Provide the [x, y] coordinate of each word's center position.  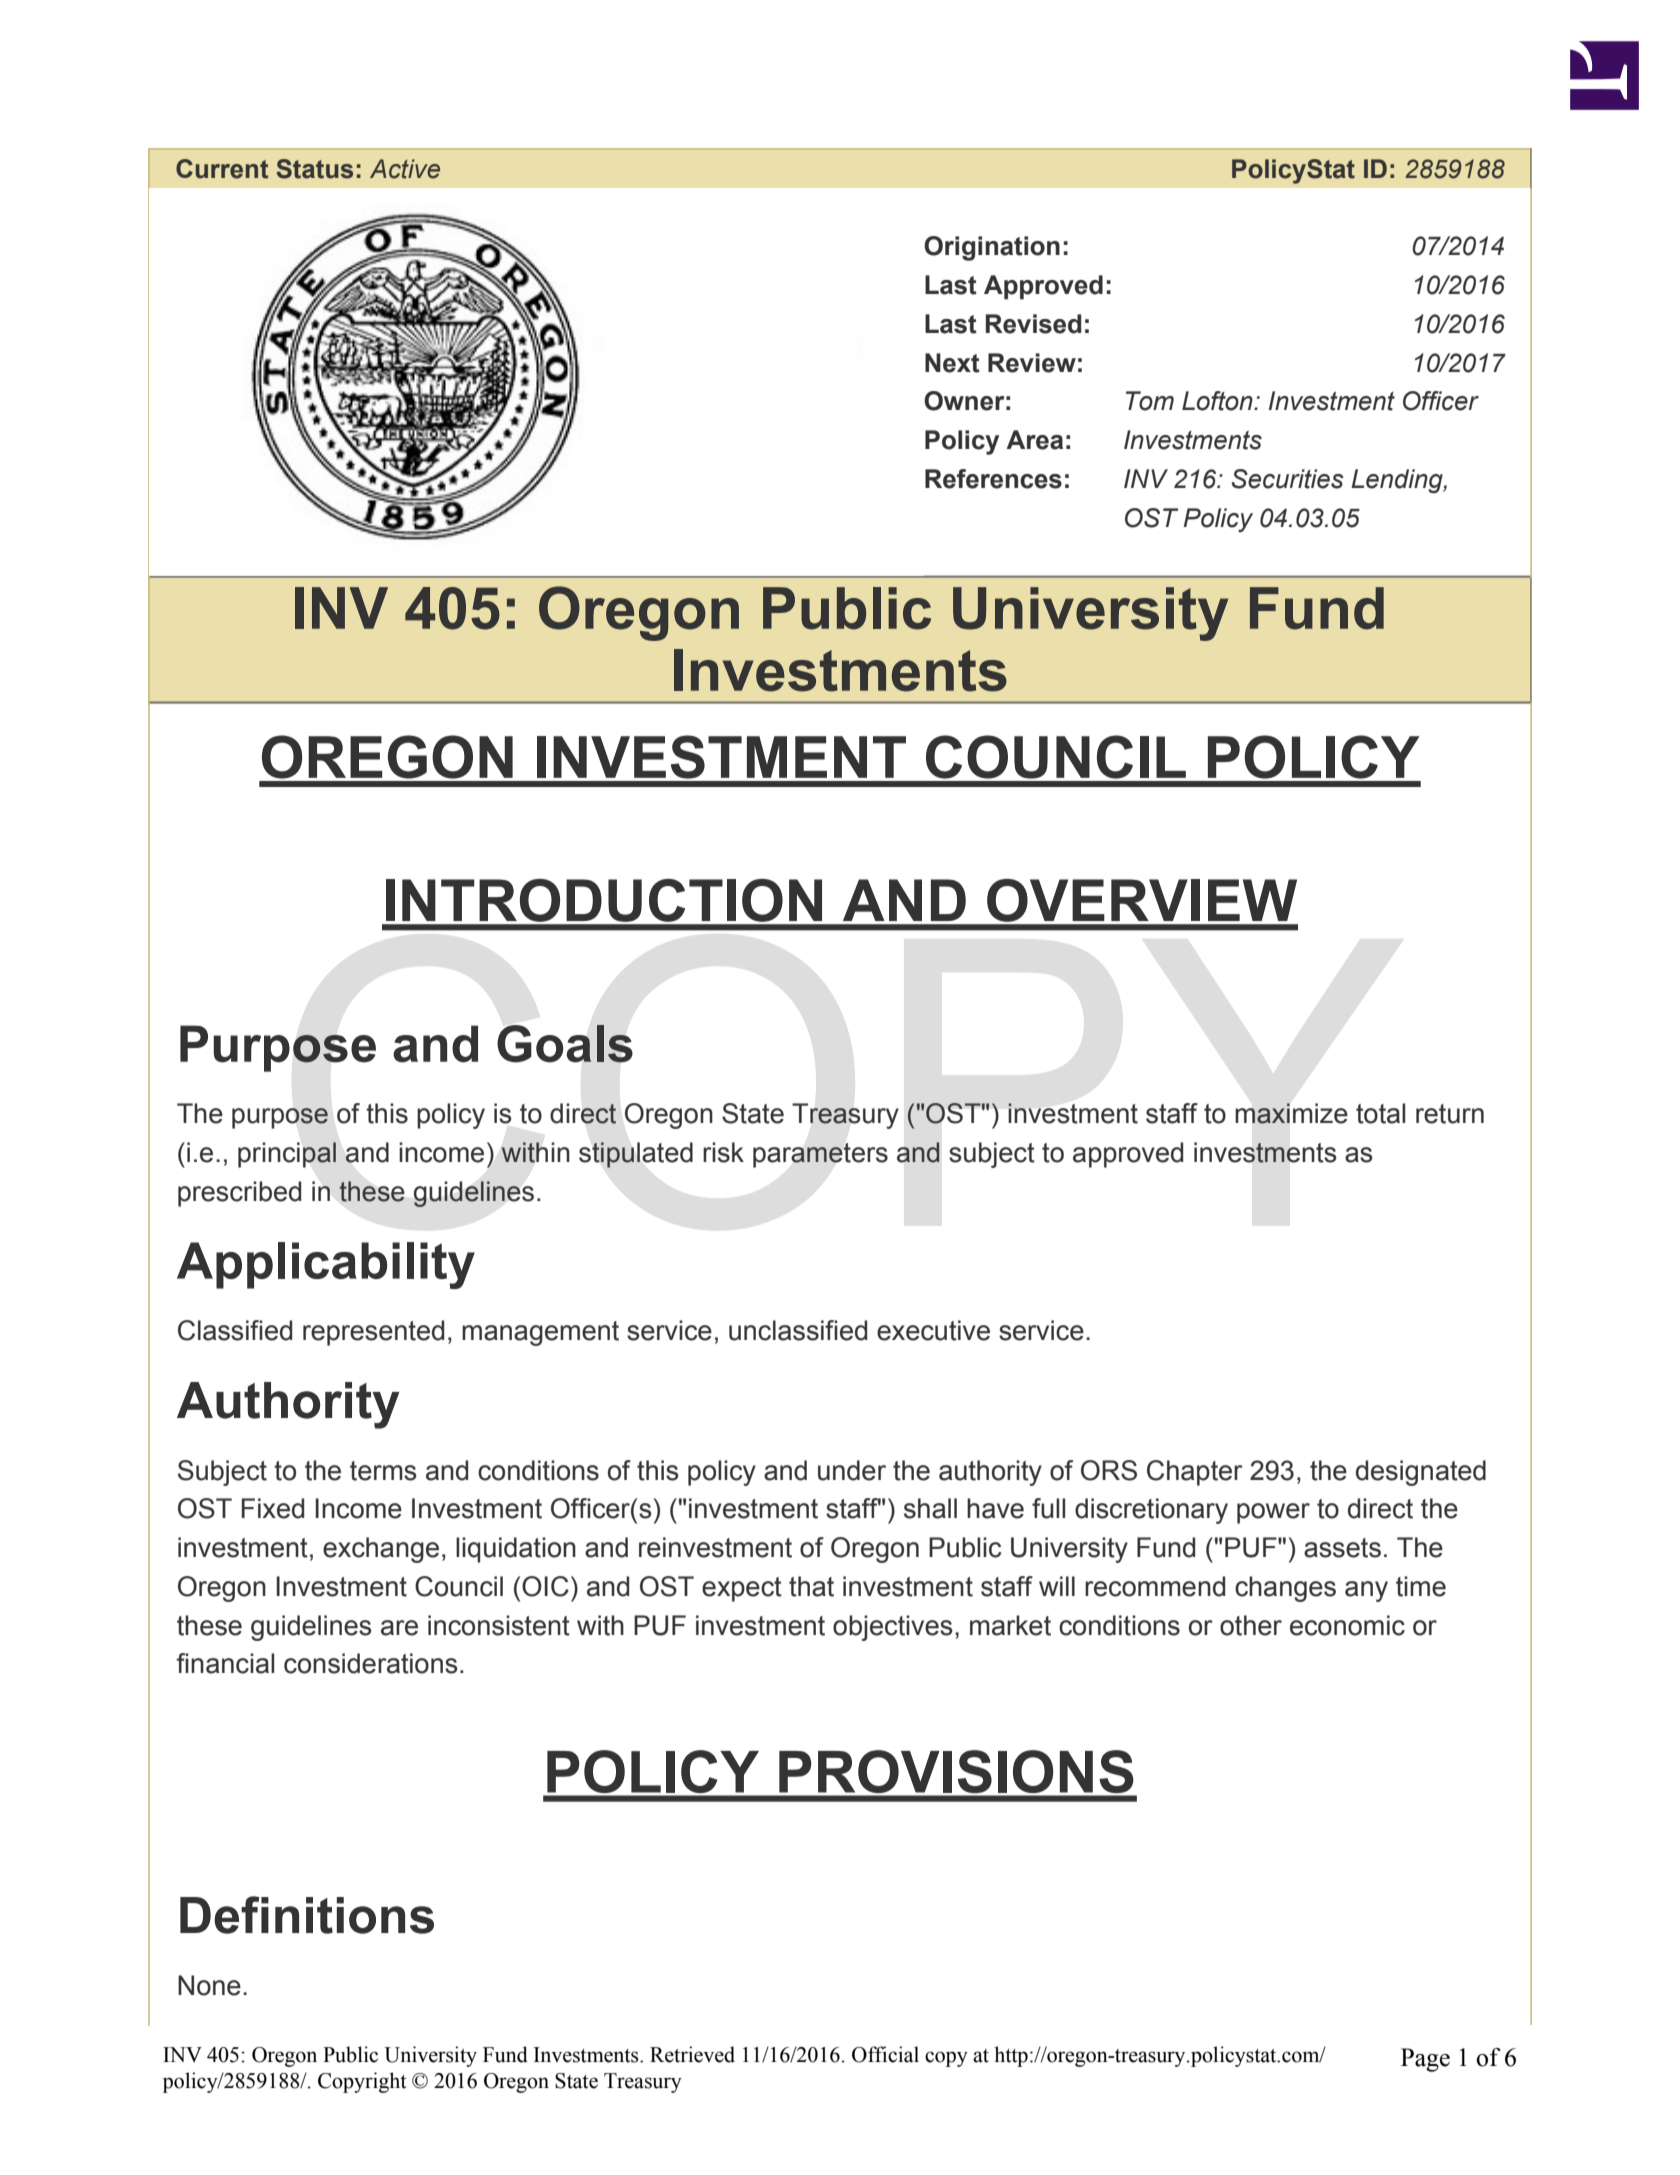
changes [1285, 1589]
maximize [1291, 1113]
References [993, 479]
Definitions [307, 1915]
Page [1425, 2060]
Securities [1288, 479]
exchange [381, 1550]
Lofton [1218, 401]
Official [885, 2054]
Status [314, 169]
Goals [565, 1044]
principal [287, 1155]
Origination [992, 248]
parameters [820, 1155]
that [811, 1586]
